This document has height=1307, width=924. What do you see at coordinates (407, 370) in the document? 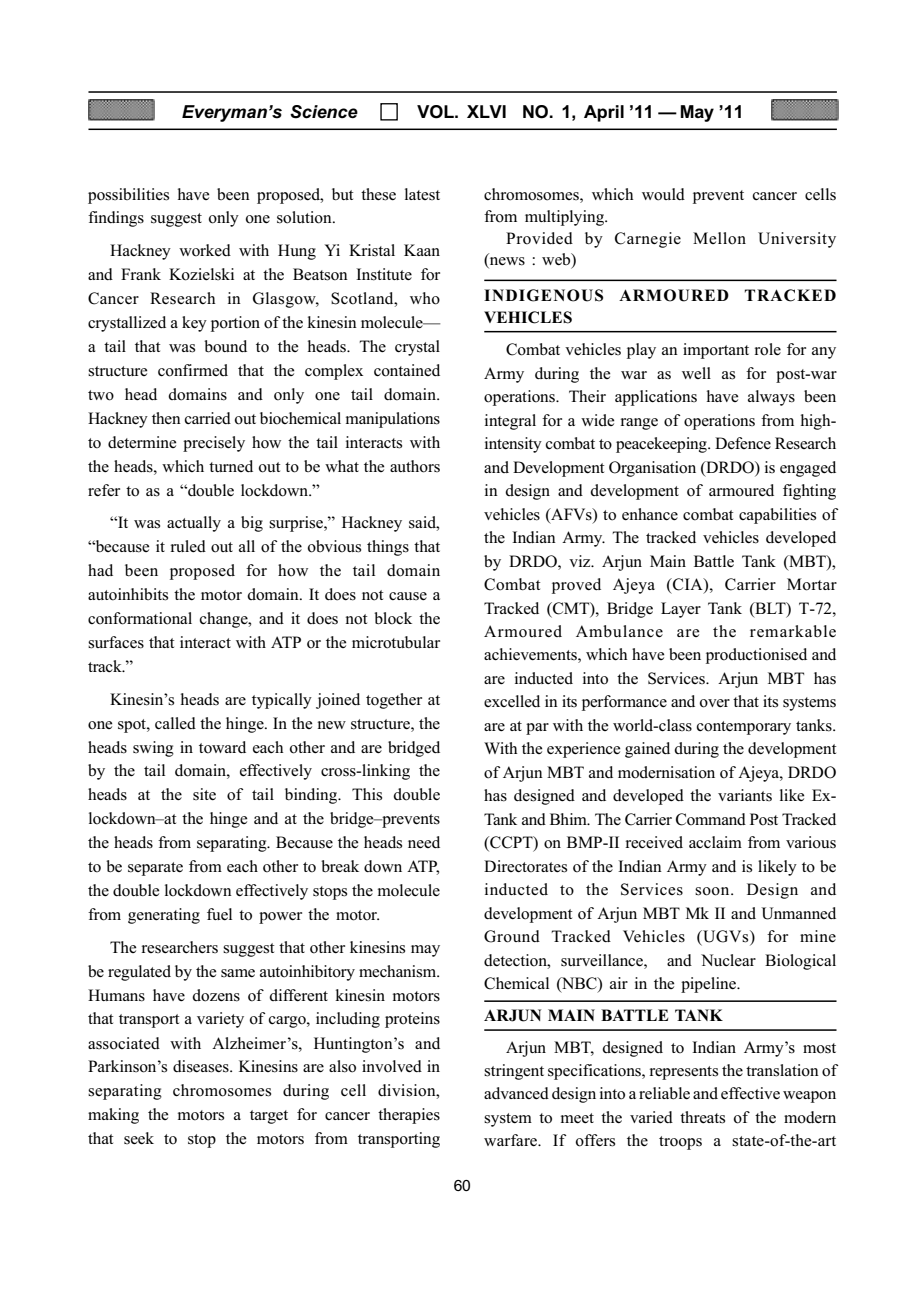
I see `contained` at bounding box center [407, 370].
